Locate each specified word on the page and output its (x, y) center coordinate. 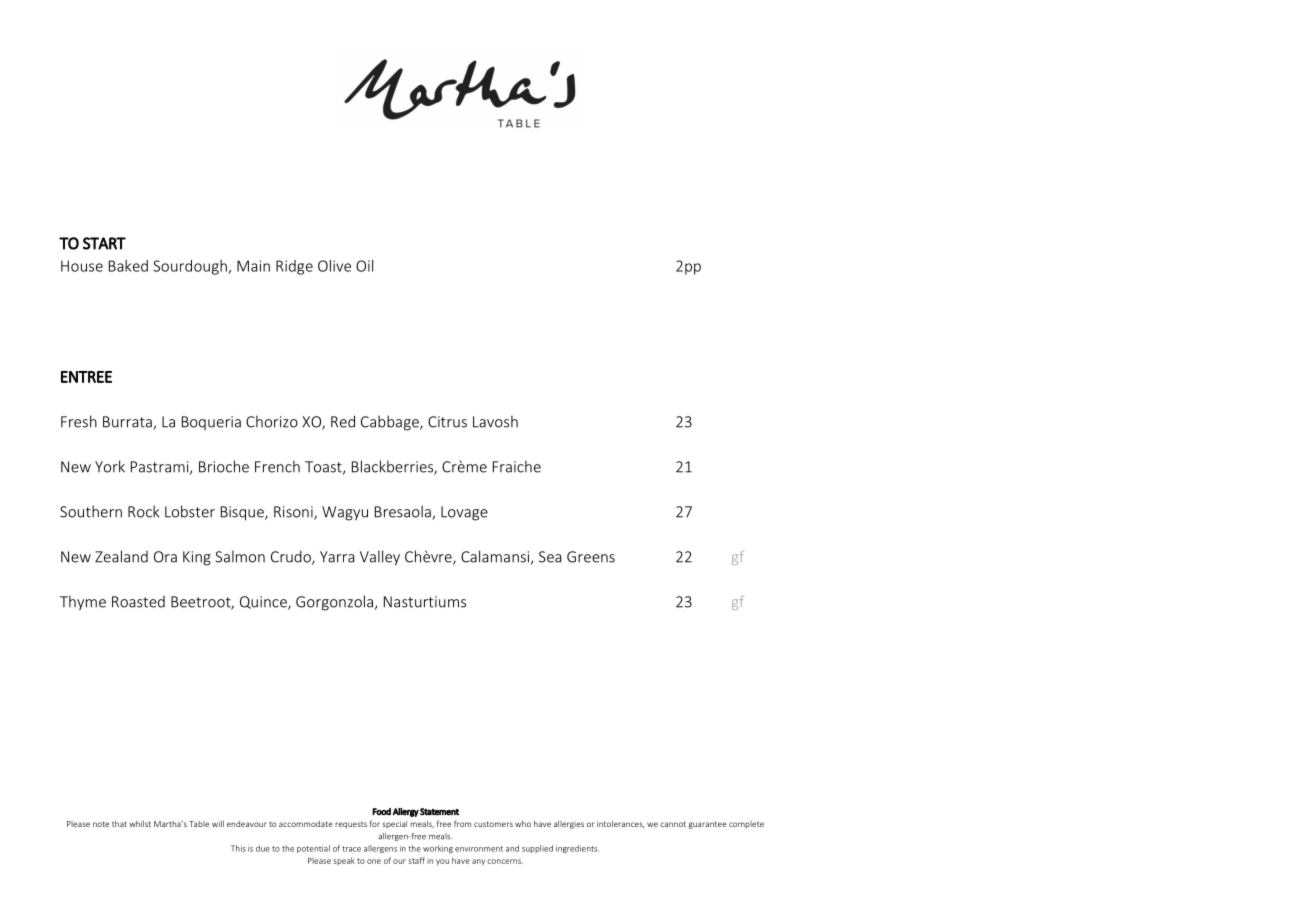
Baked (128, 266)
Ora (165, 557)
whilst (140, 824)
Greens (591, 557)
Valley (380, 558)
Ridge (294, 267)
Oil (364, 266)
